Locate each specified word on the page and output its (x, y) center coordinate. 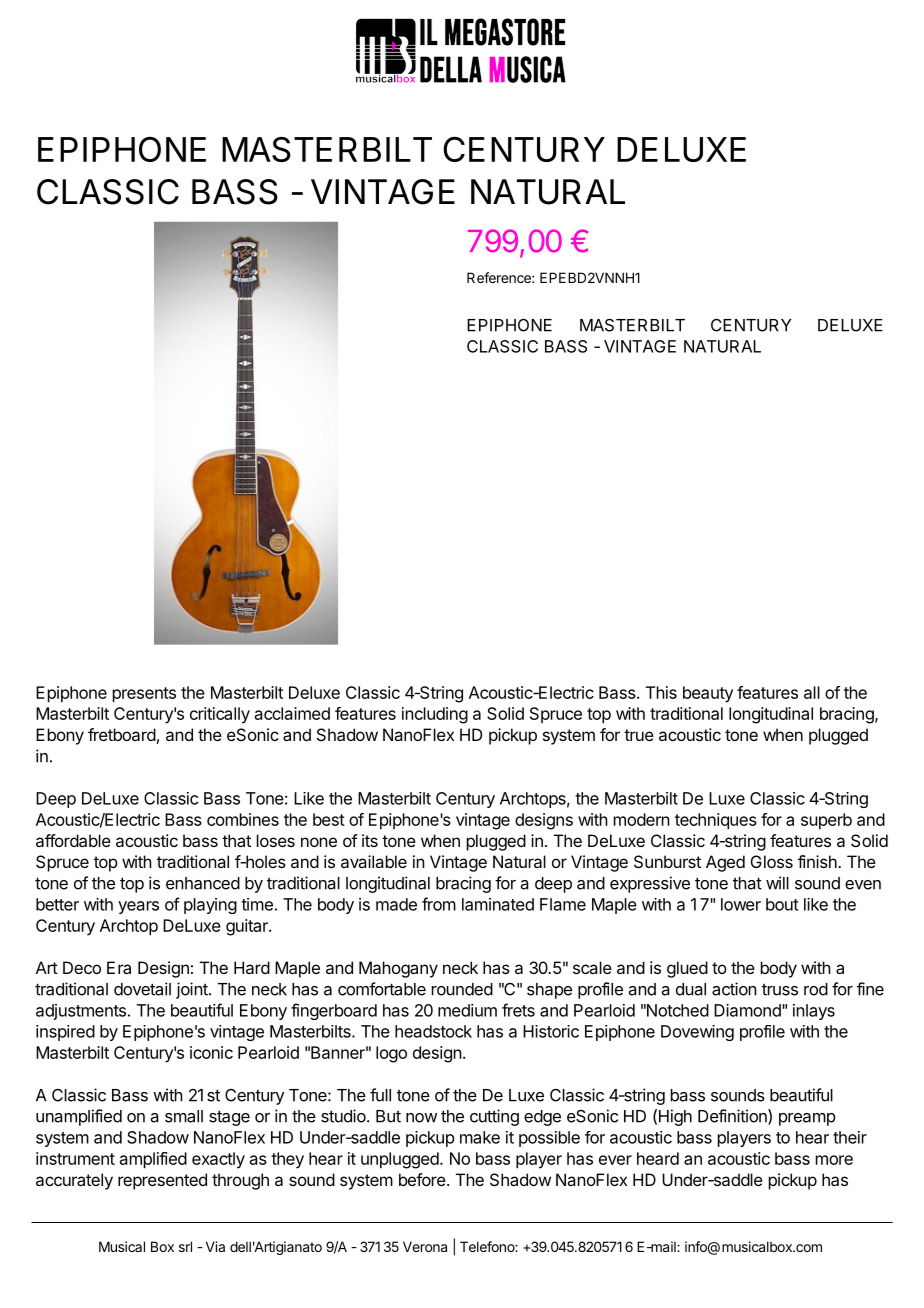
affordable (73, 840)
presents (144, 695)
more (834, 1160)
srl (185, 1246)
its (370, 840)
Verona (425, 1246)
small (184, 1116)
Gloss (772, 861)
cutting (494, 1117)
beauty (708, 694)
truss (780, 990)
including (435, 715)
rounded (462, 989)
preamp (807, 1119)
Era (119, 967)
